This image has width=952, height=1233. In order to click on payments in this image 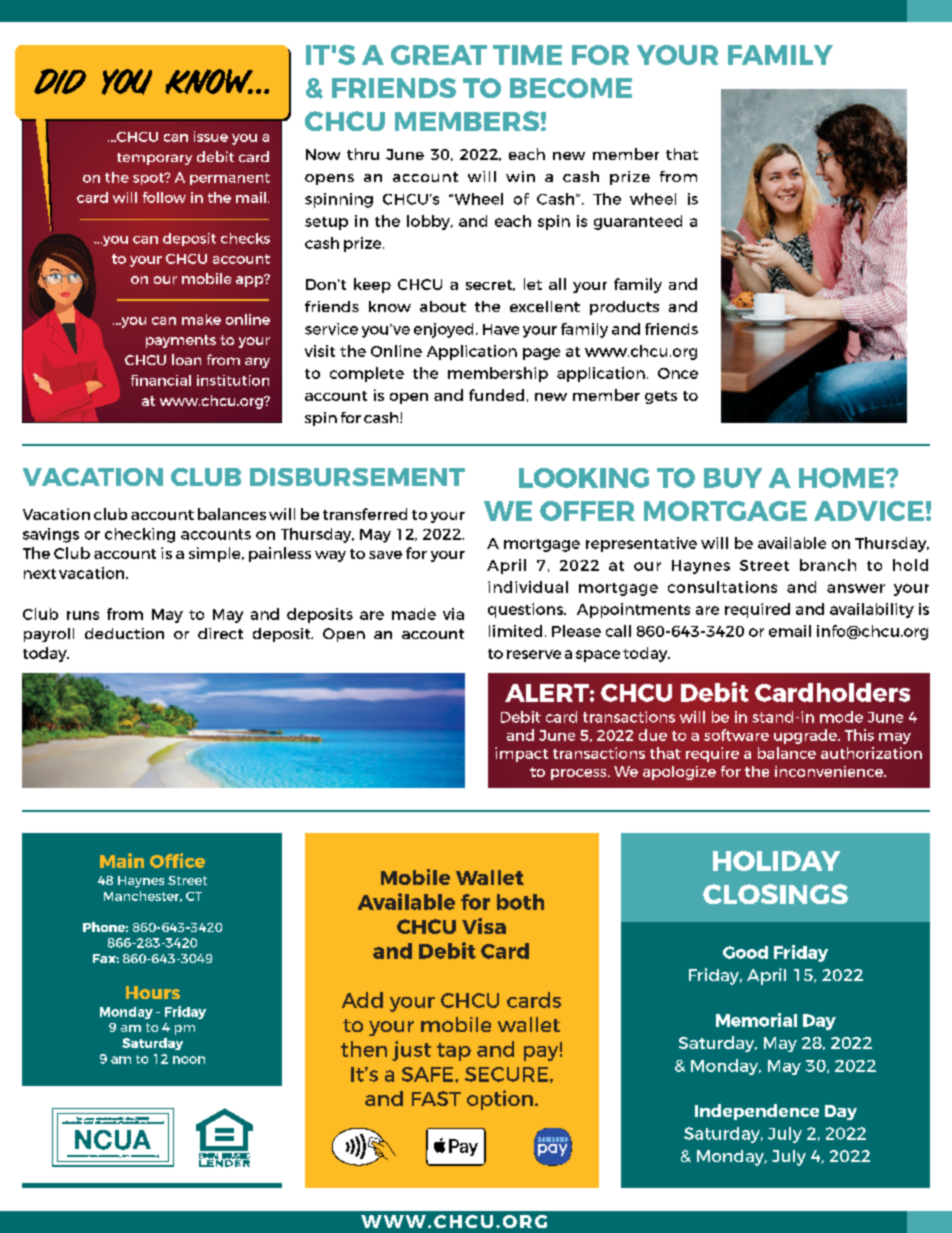, I will do `click(181, 341)`.
